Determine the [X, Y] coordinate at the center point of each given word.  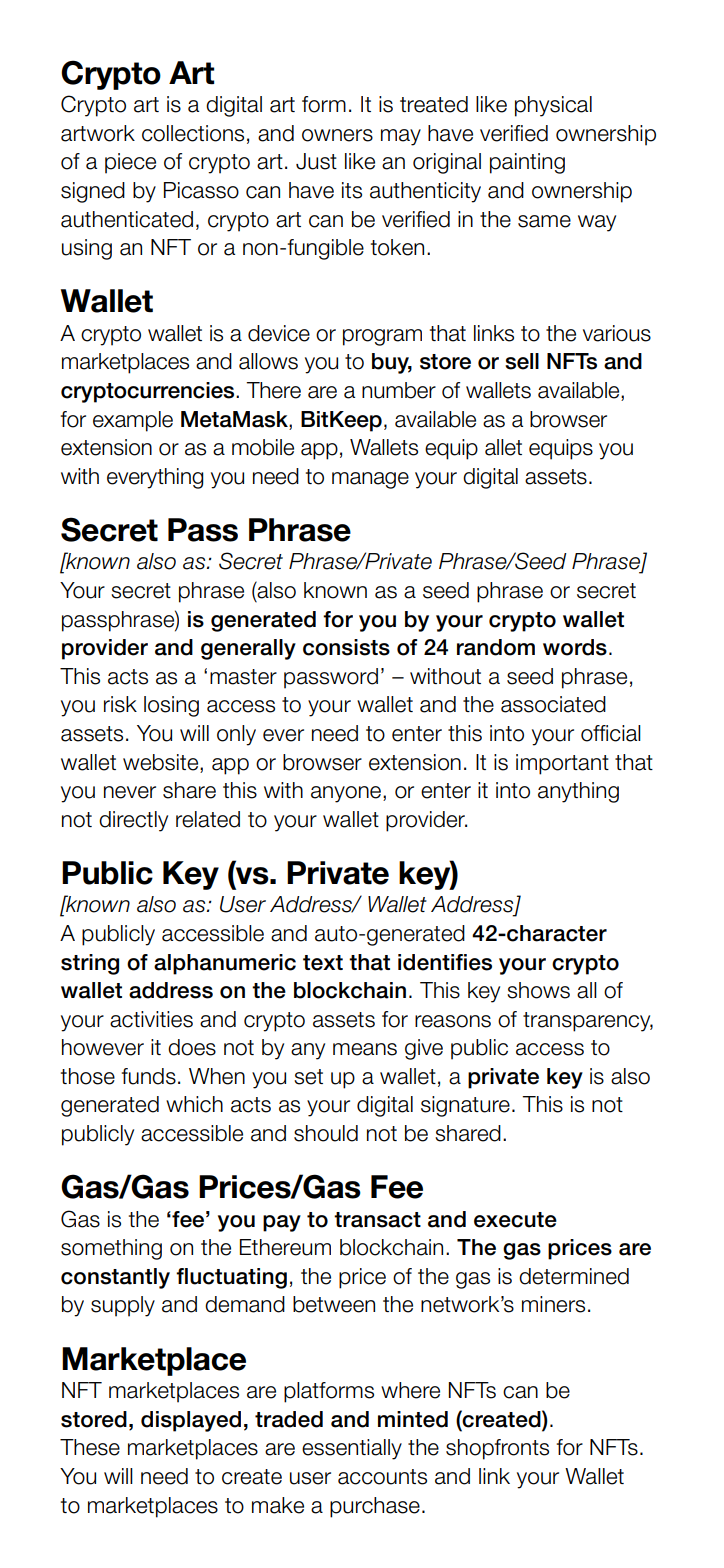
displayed [191, 1421]
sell [522, 361]
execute [515, 1220]
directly [133, 821]
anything [578, 792]
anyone [347, 794]
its [352, 190]
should [326, 1133]
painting [527, 163]
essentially [352, 1449]
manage [370, 480]
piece [130, 163]
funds [149, 1076]
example [133, 421]
